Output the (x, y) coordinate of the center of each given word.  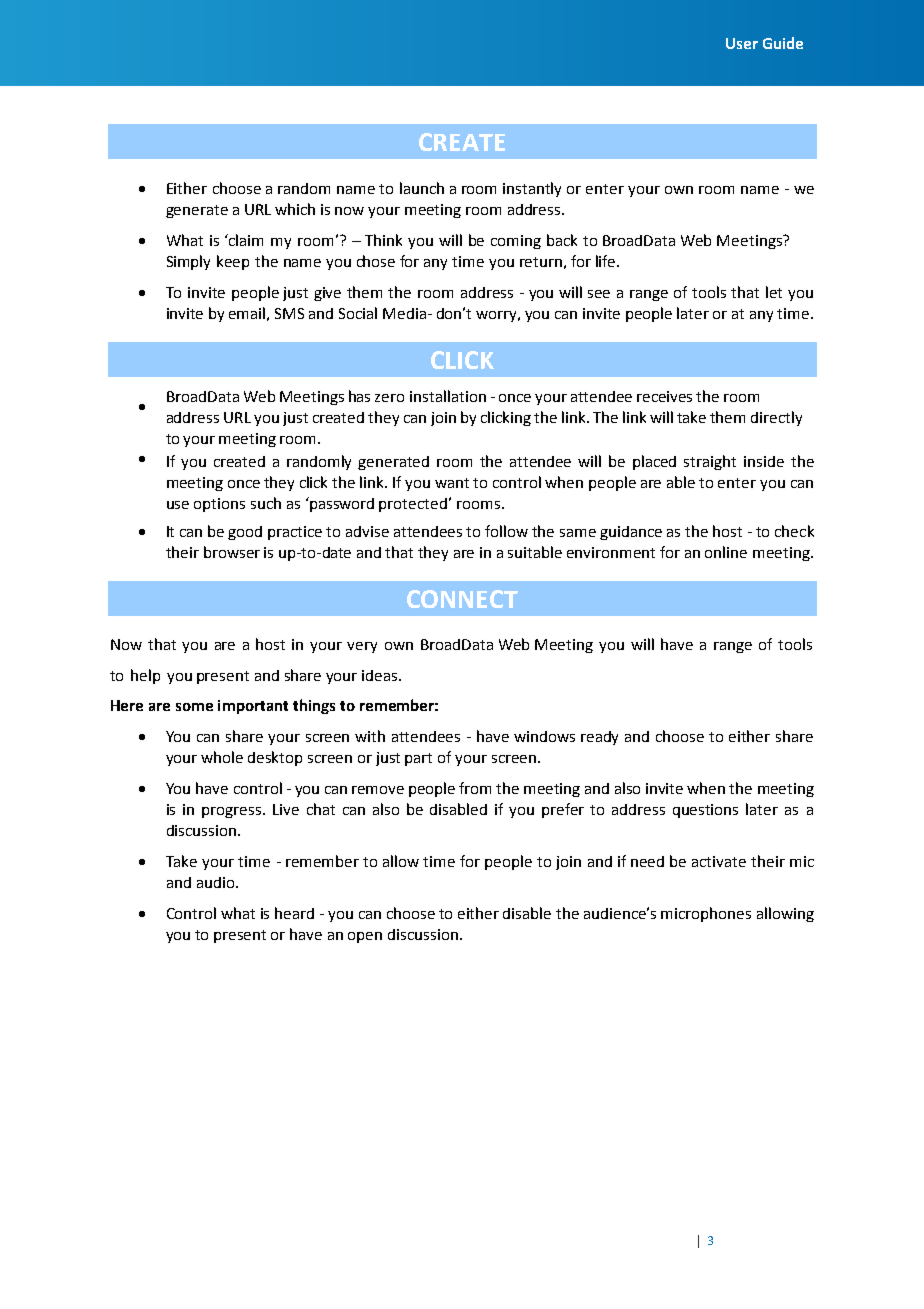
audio (217, 882)
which (295, 209)
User (742, 43)
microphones (706, 914)
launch (422, 188)
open (365, 937)
